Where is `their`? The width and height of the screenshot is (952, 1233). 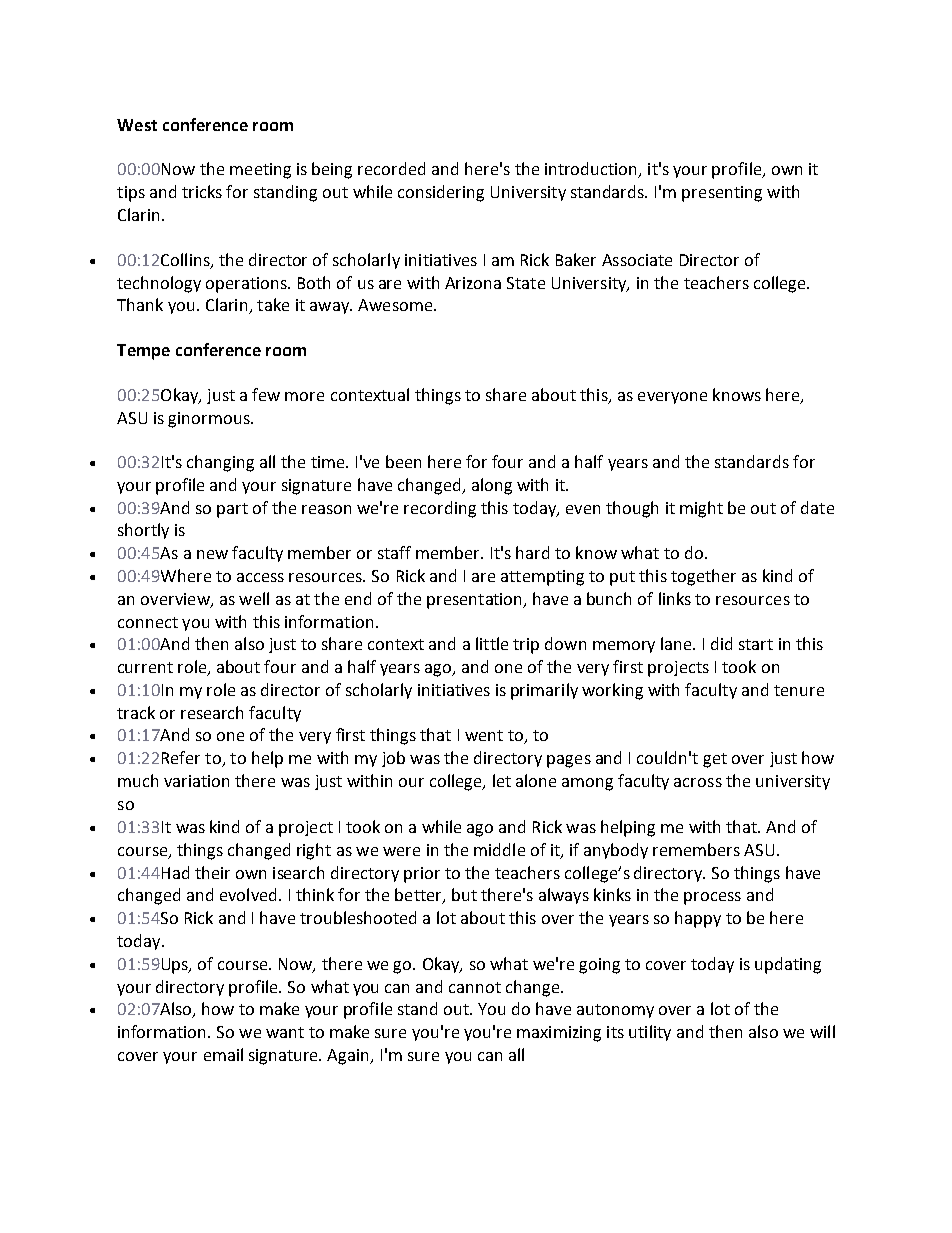
their is located at coordinates (212, 872).
